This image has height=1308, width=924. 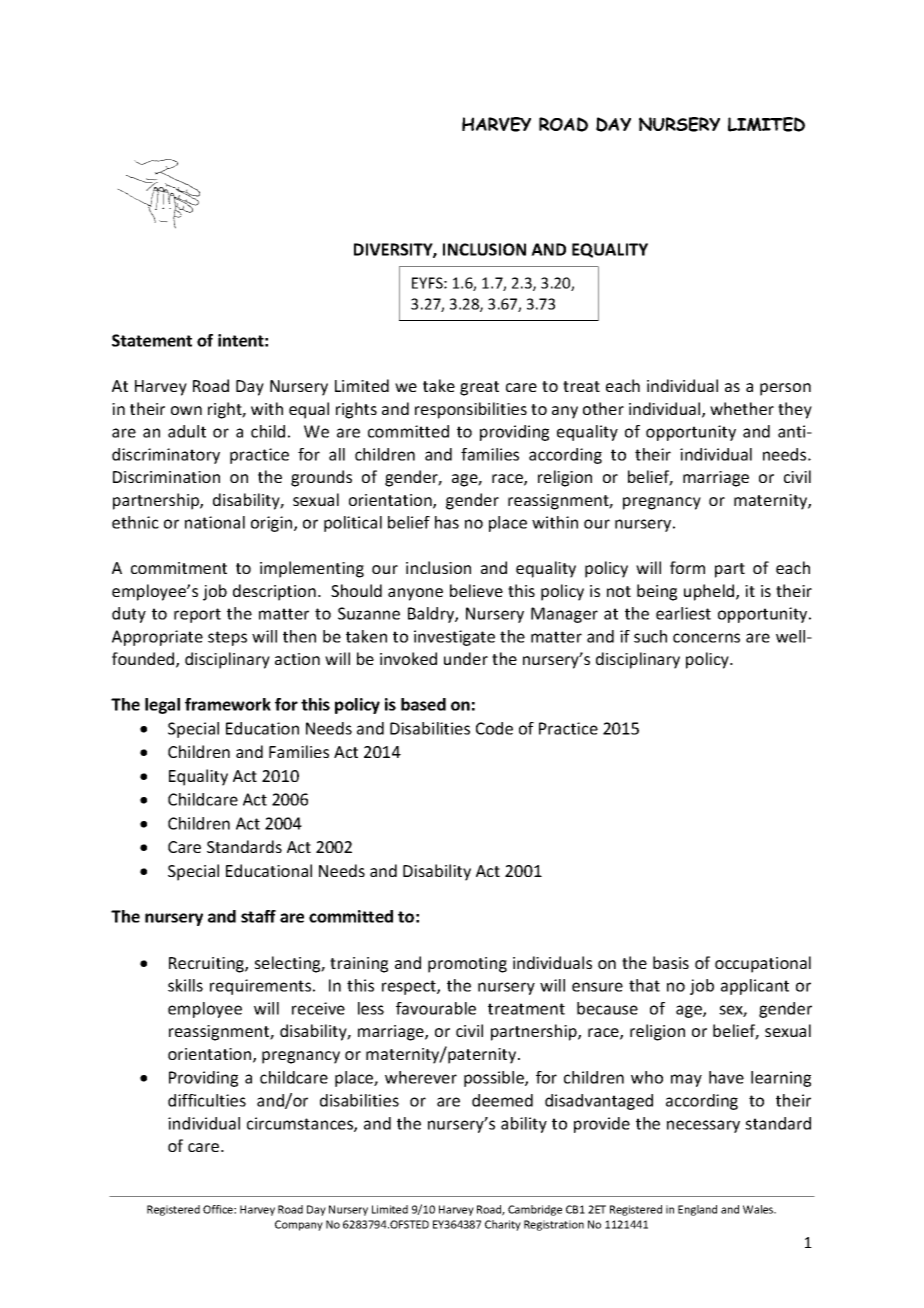 What do you see at coordinates (726, 1077) in the image?
I see `have` at bounding box center [726, 1077].
